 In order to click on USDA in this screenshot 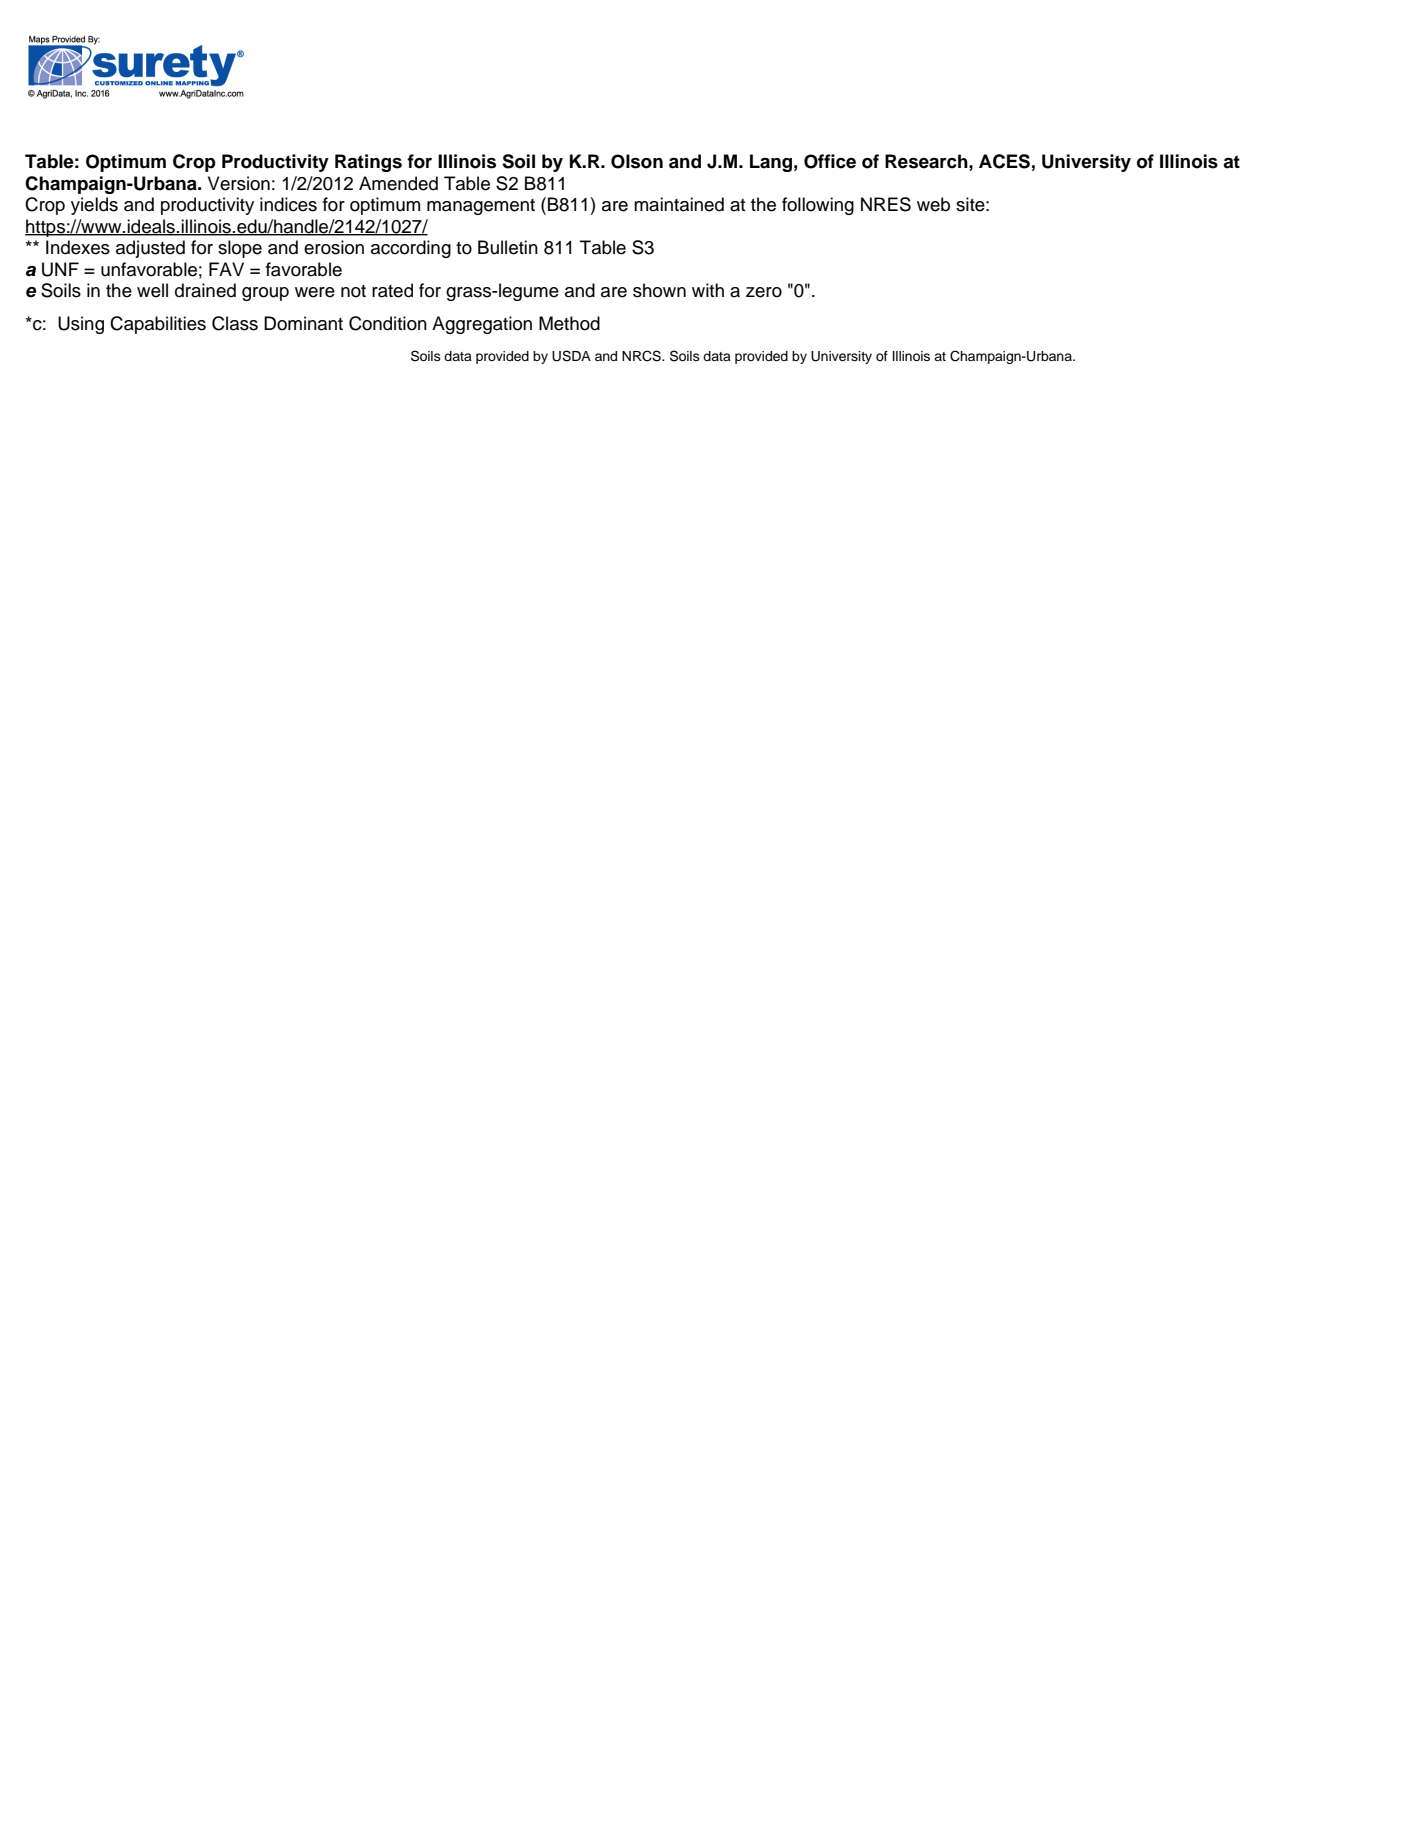, I will do `click(571, 356)`.
